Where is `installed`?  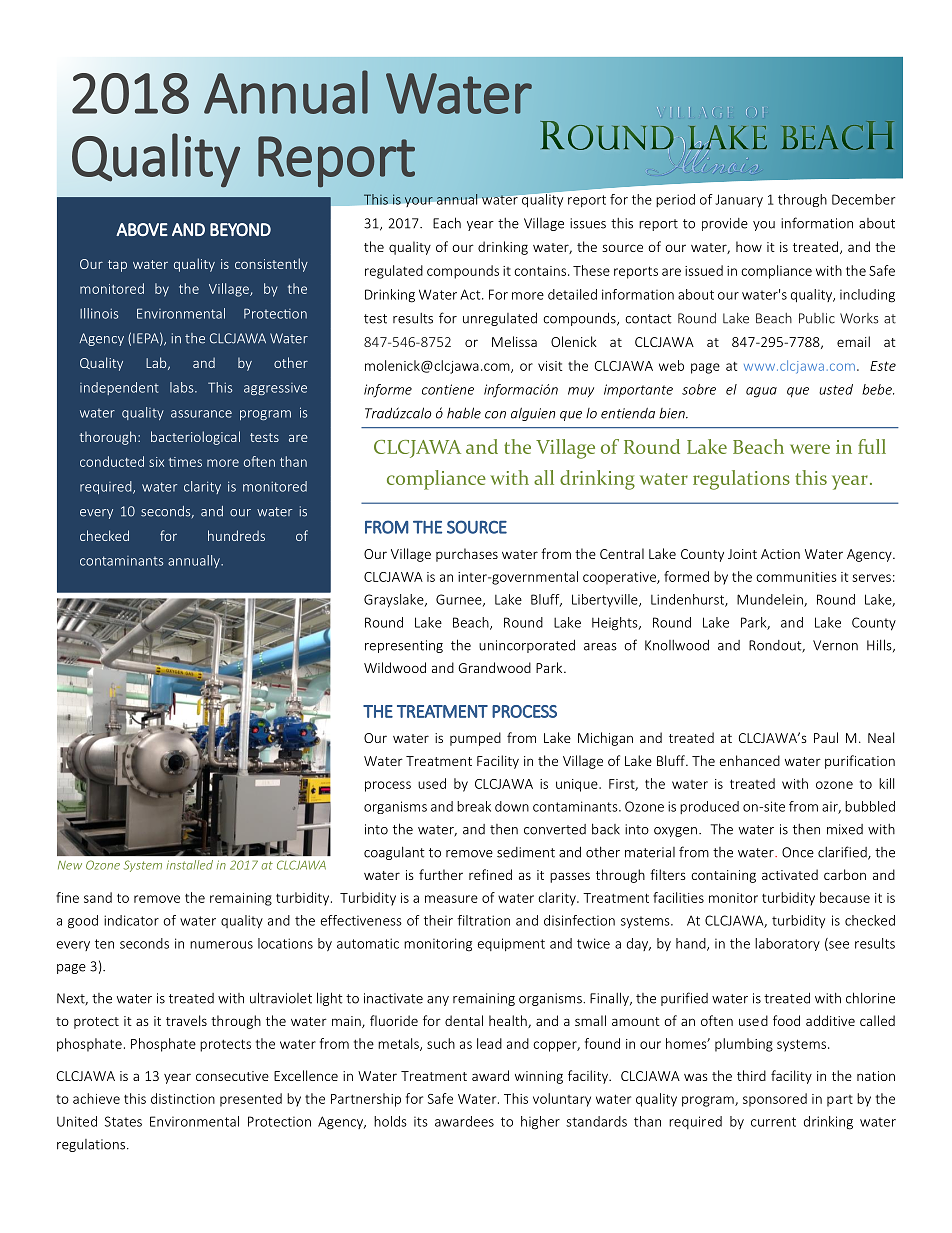
installed is located at coordinates (190, 865).
